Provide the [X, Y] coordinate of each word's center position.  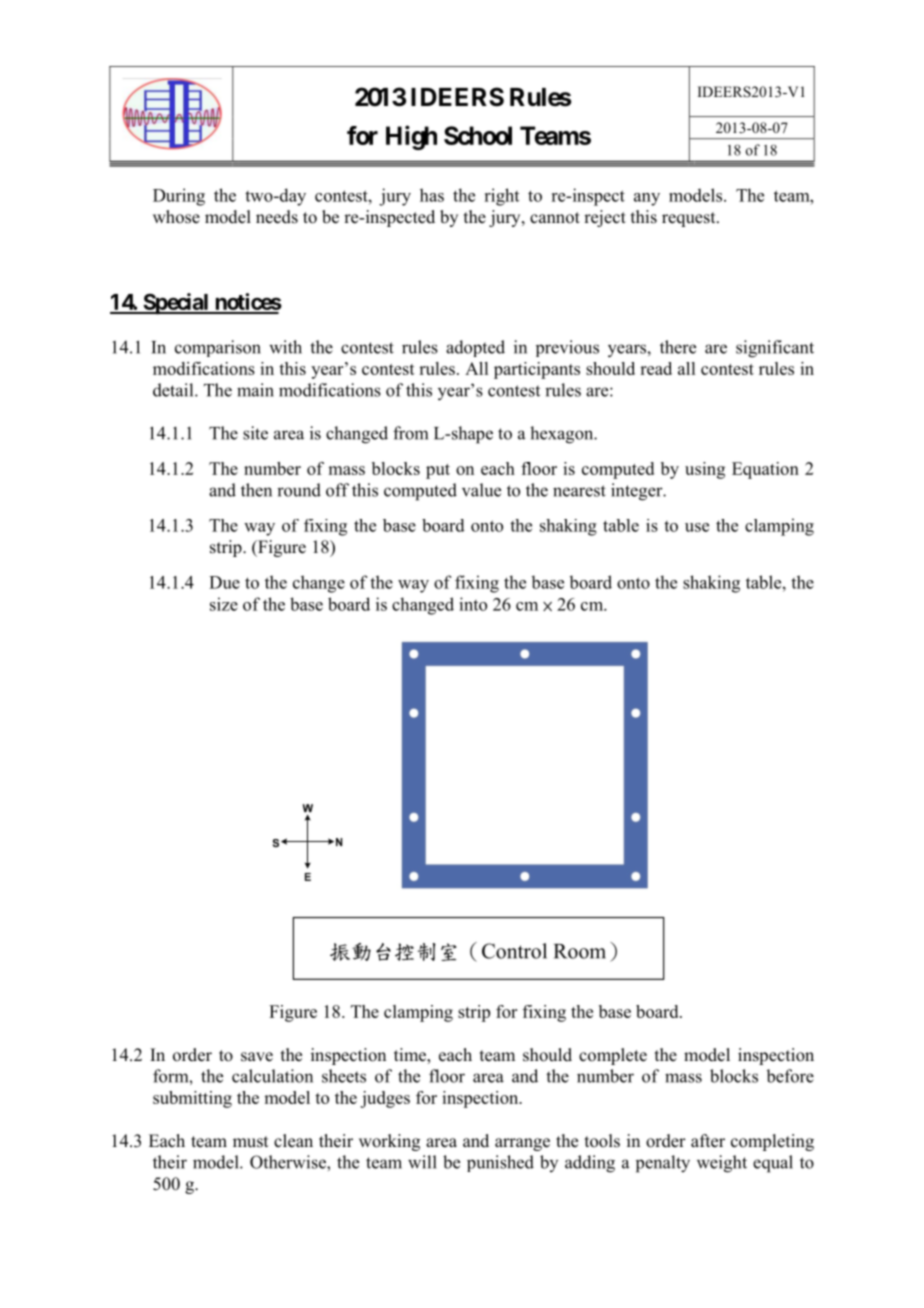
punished [500, 1163]
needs [277, 217]
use [697, 527]
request [690, 219]
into [473, 604]
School [478, 135]
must [250, 1142]
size [224, 604]
